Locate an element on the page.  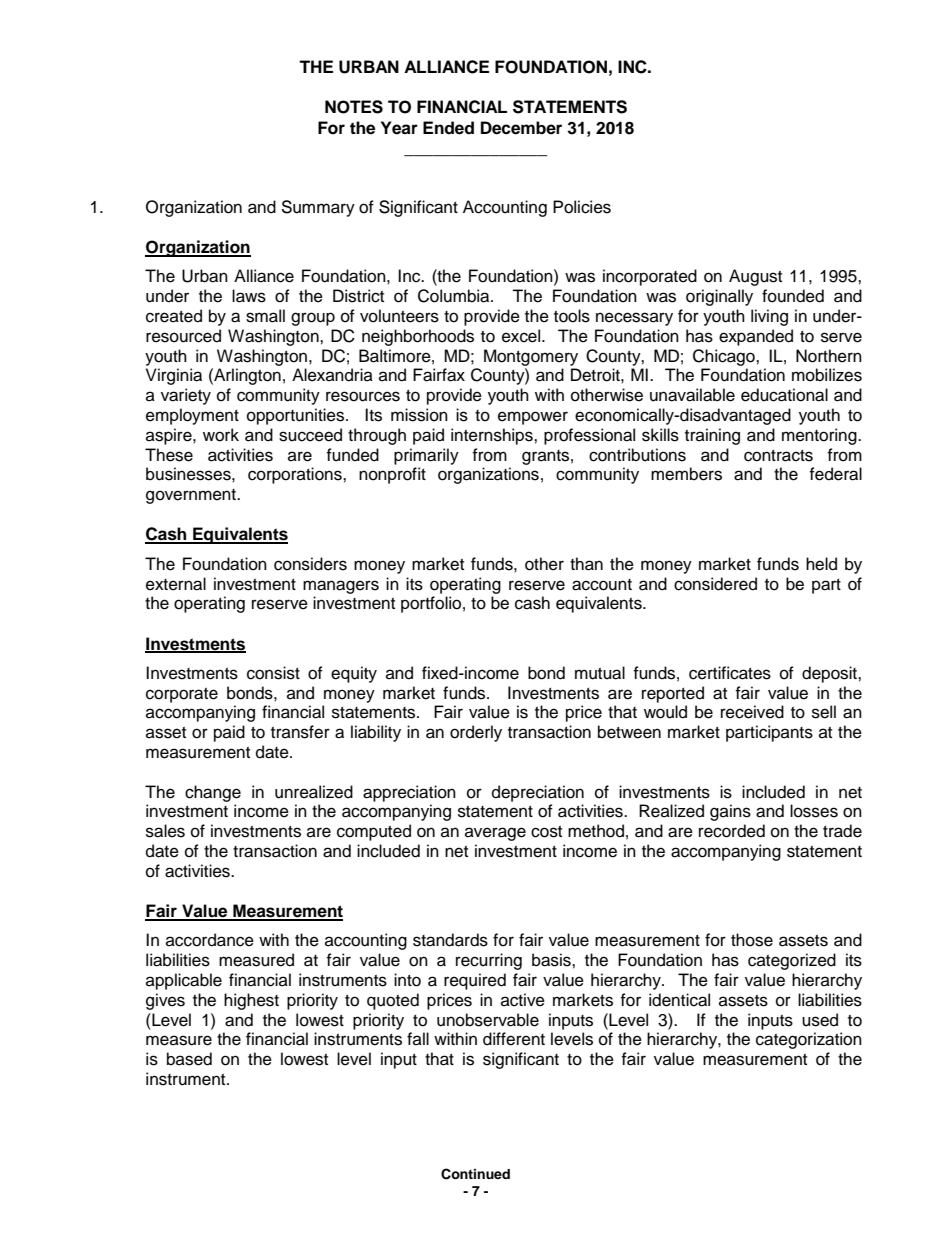
average is located at coordinates (495, 834).
